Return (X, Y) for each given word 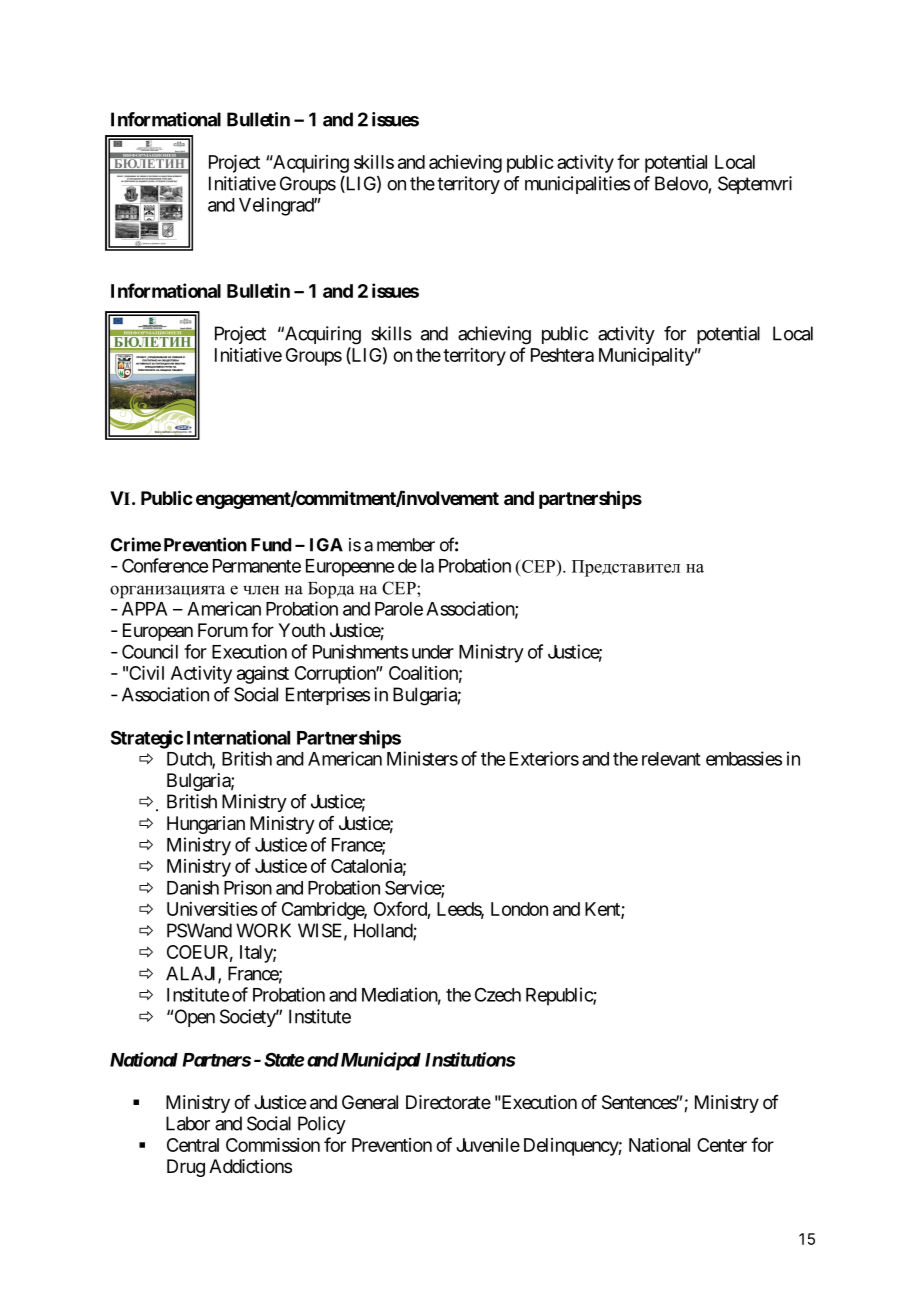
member (406, 545)
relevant (671, 759)
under (433, 652)
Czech (498, 995)
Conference (165, 565)
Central (193, 1145)
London (519, 909)
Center (722, 1145)
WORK (263, 930)
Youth (301, 630)
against (263, 675)
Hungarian (206, 825)
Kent (603, 910)
